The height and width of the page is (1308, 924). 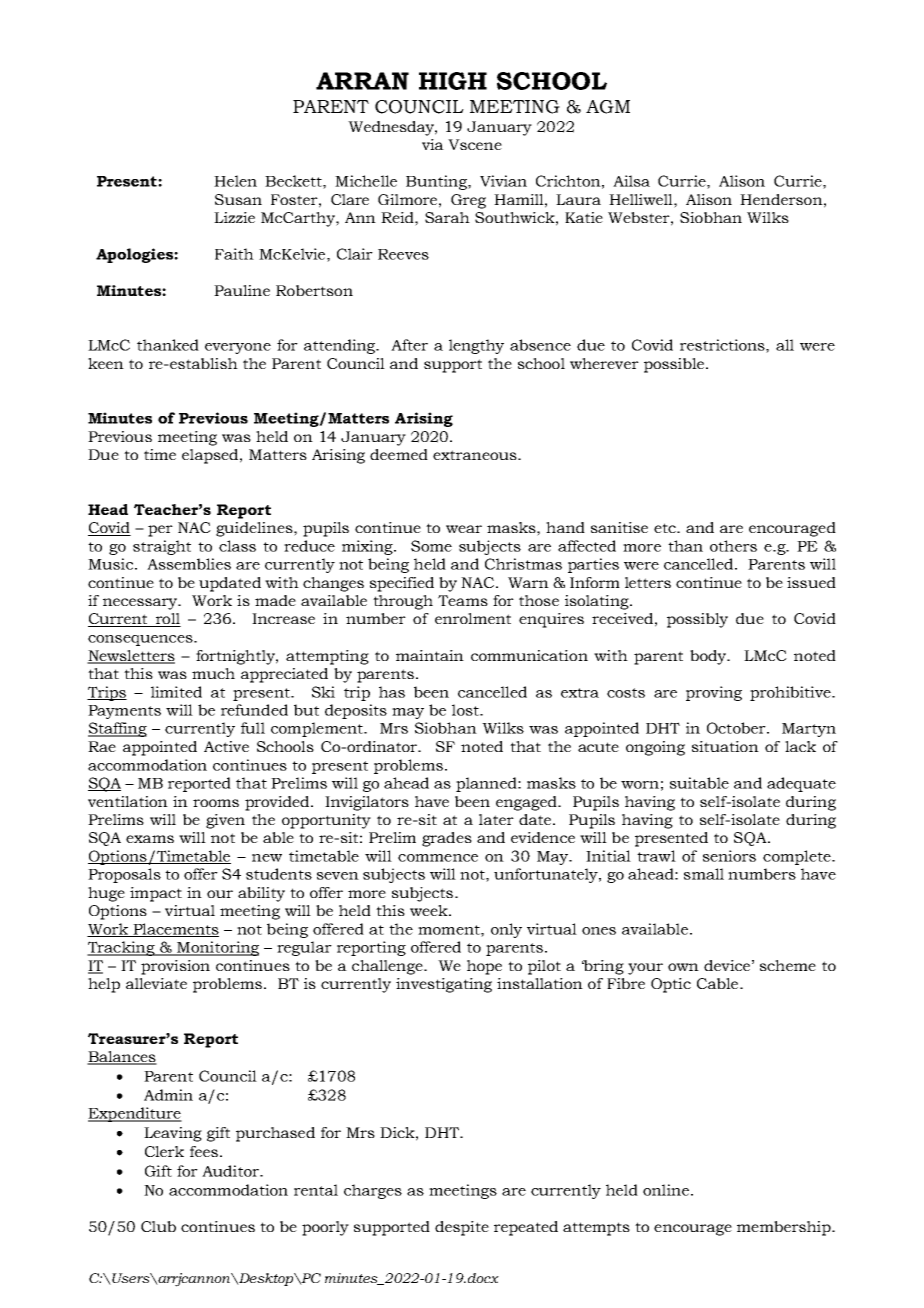 What do you see at coordinates (150, 839) in the page?
I see `exams` at bounding box center [150, 839].
